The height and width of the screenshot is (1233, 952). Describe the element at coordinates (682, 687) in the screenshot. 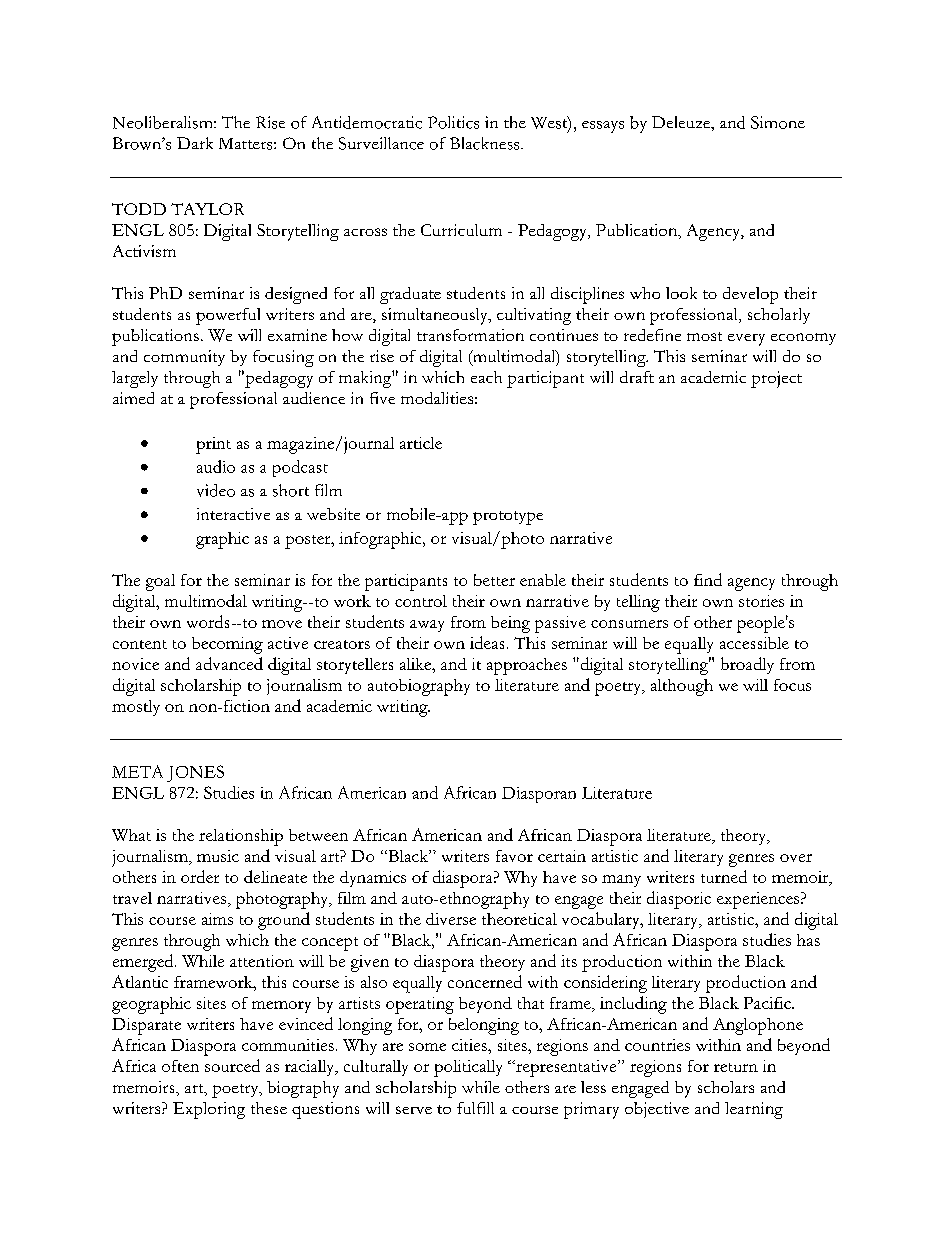

I see `although` at that location.
